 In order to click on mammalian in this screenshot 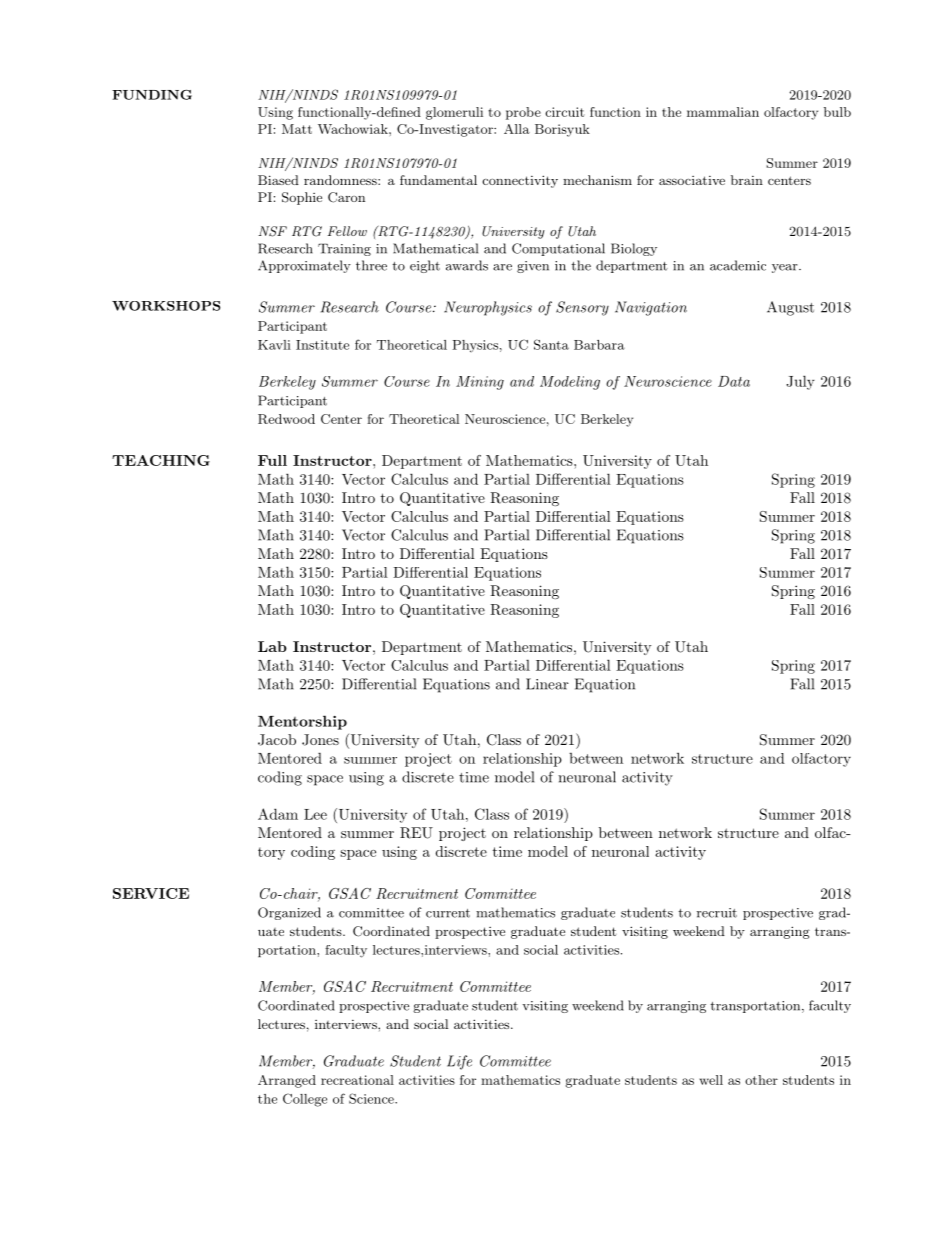, I will do `click(723, 112)`.
